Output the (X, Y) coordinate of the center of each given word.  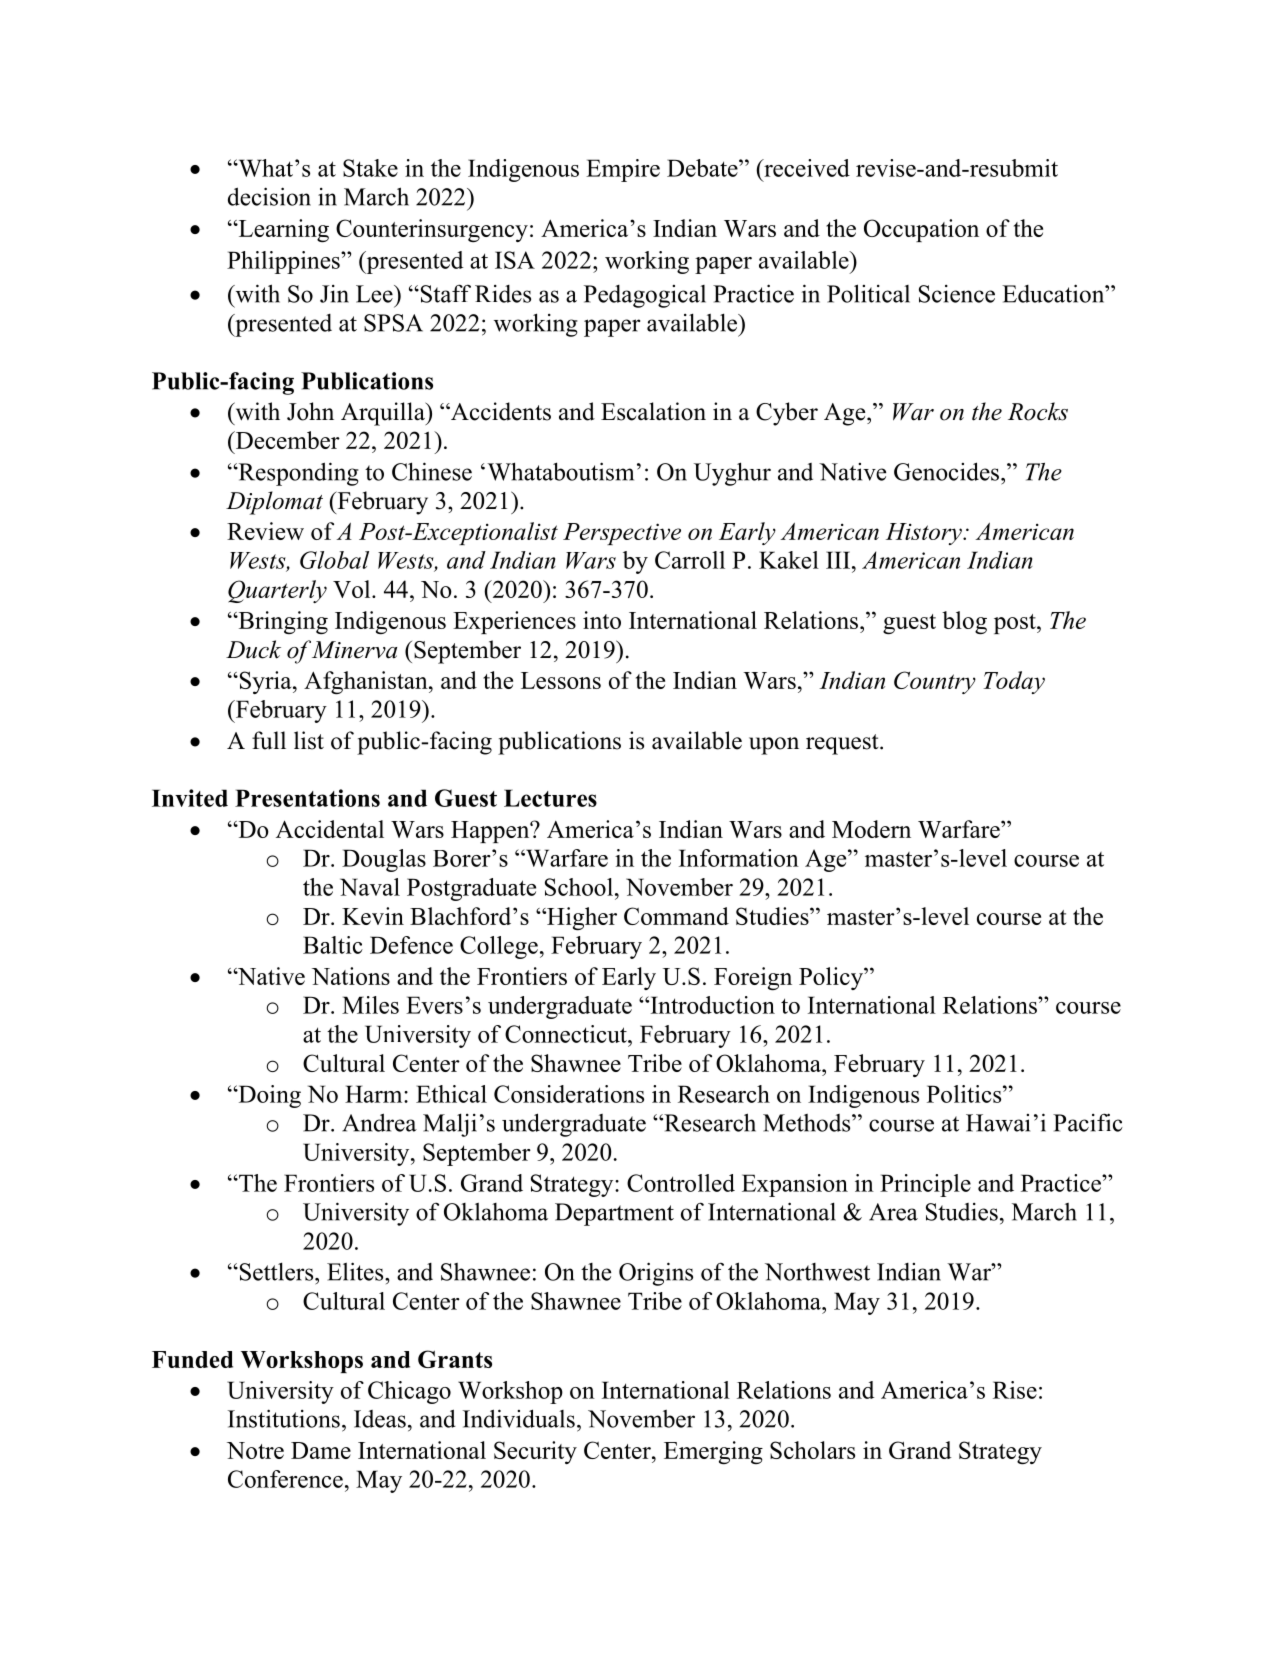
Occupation (921, 230)
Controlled (681, 1183)
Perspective (622, 534)
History (925, 534)
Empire (623, 170)
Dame (321, 1450)
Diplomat (274, 503)
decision (269, 196)
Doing (268, 1096)
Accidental (330, 829)
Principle (925, 1185)
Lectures (550, 798)
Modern (871, 829)
